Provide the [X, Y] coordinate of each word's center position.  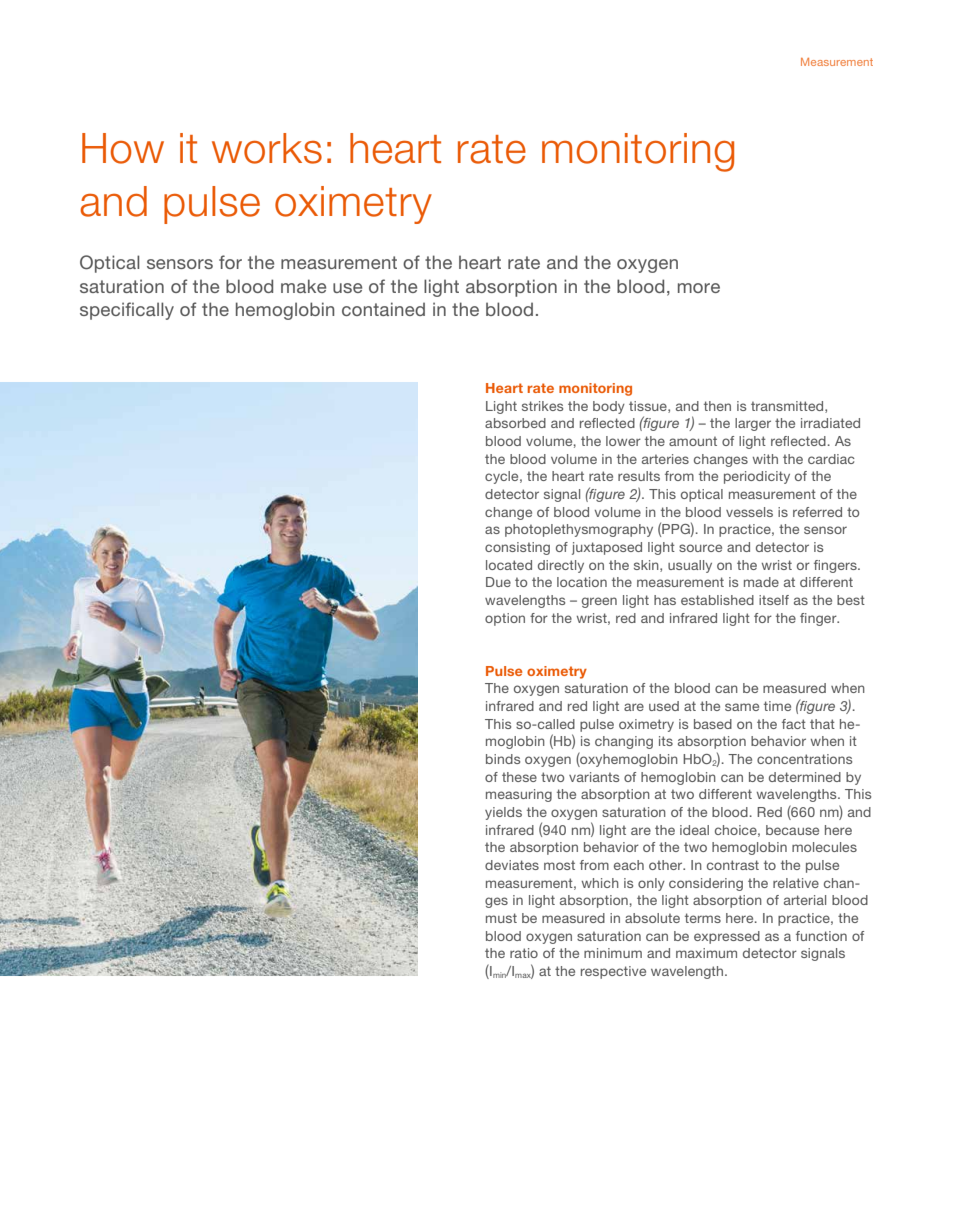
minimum [613, 953]
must [501, 918]
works [267, 148]
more [699, 288]
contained [383, 309]
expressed [727, 937]
